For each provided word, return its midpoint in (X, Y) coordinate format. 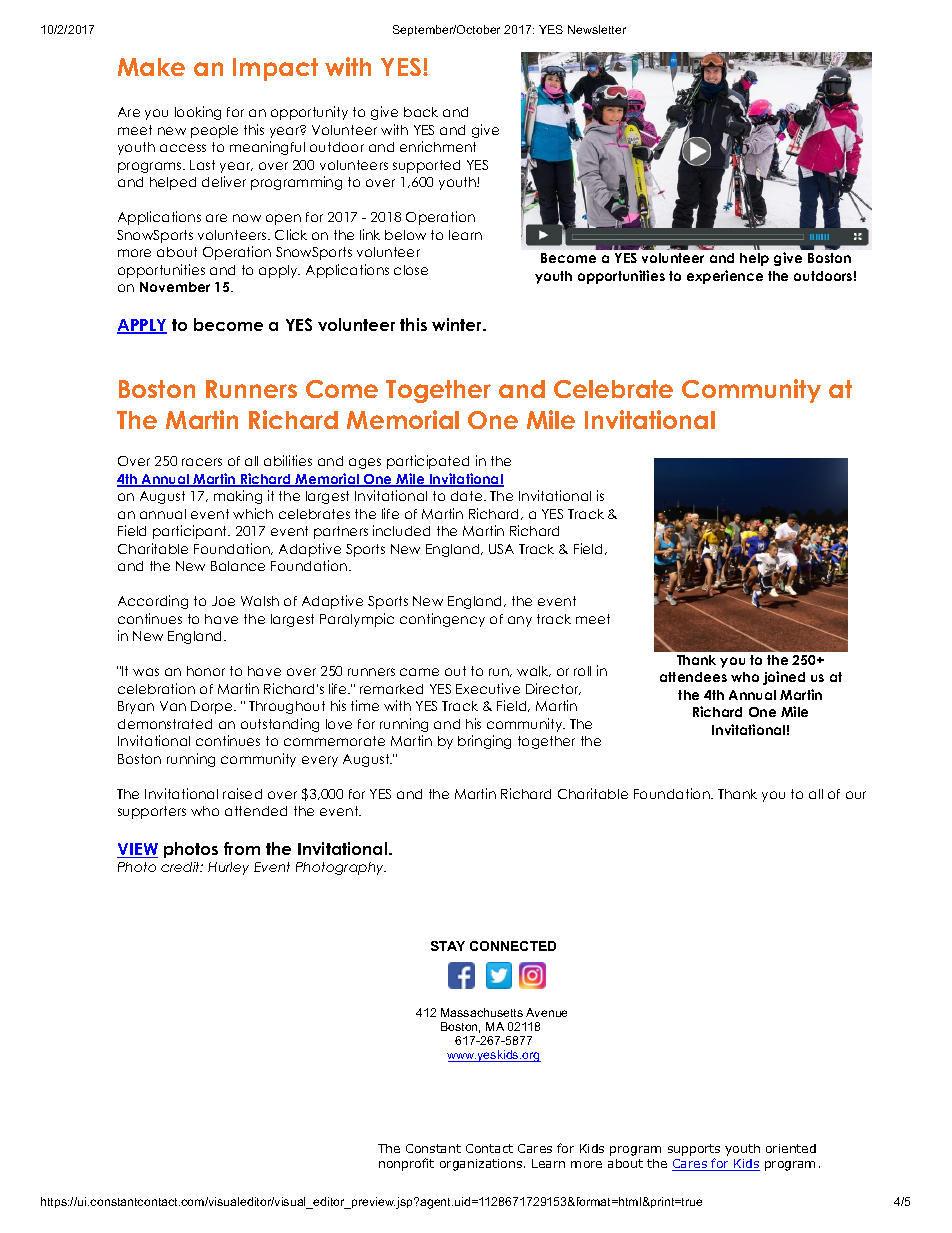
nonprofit (406, 1164)
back (421, 112)
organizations (482, 1165)
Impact (275, 69)
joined (784, 678)
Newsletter (597, 29)
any (520, 621)
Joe (223, 601)
